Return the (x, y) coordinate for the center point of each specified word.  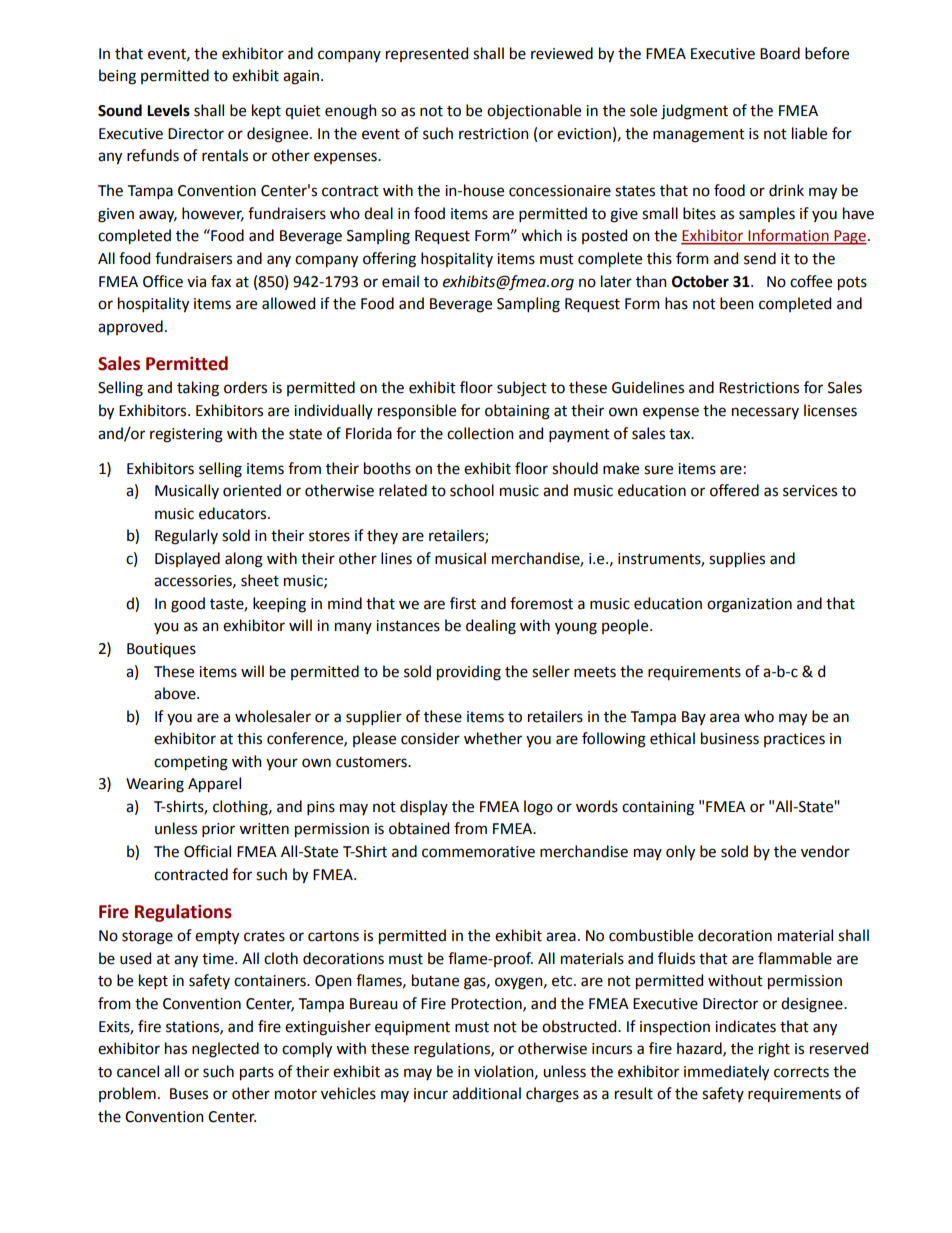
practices (794, 740)
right (774, 1050)
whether (493, 738)
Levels (168, 110)
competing (191, 763)
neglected (225, 1050)
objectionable (534, 112)
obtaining (517, 412)
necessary (765, 413)
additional (486, 1093)
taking (198, 389)
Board (780, 53)
